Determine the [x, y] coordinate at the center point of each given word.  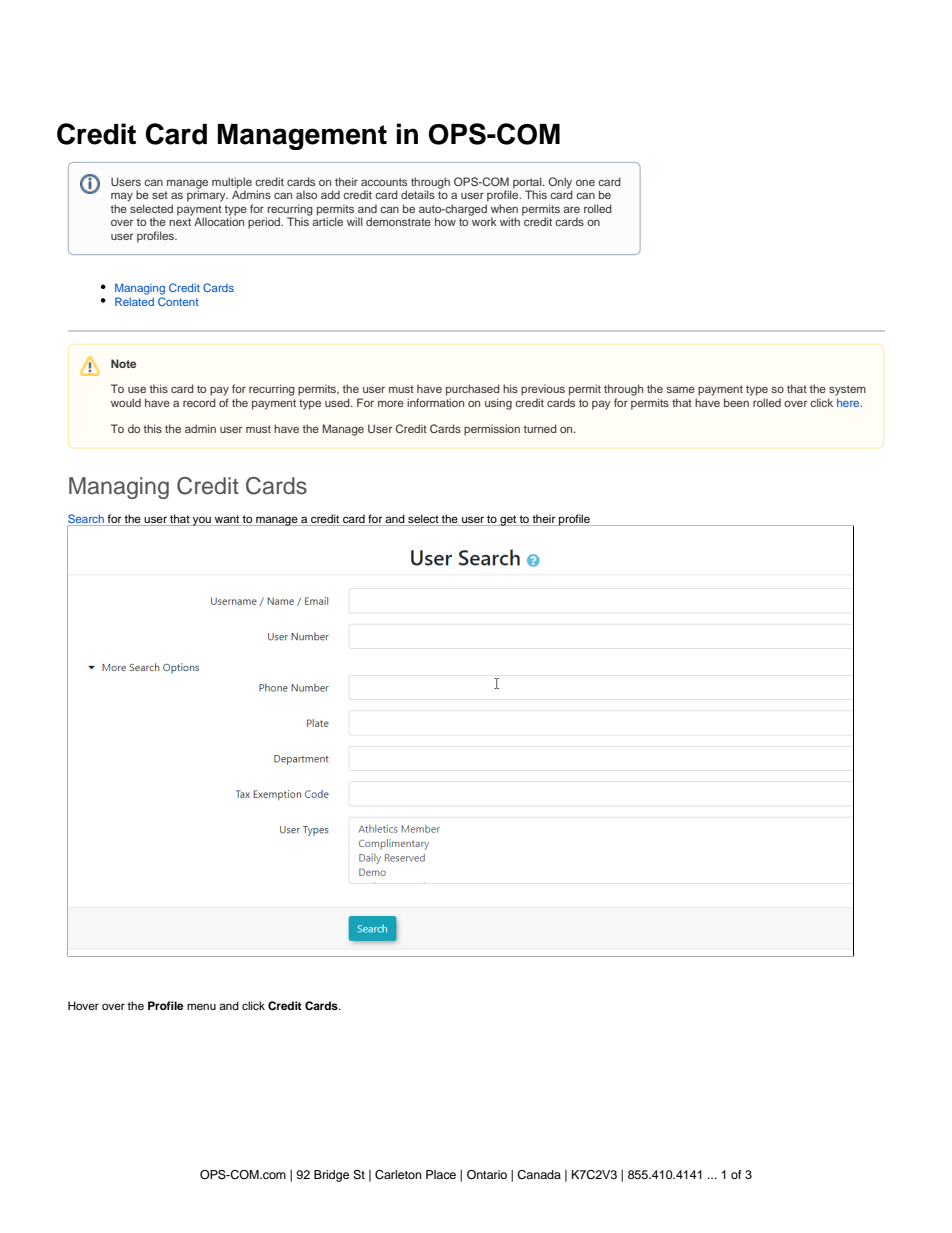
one [585, 182]
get [508, 520]
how [445, 221]
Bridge [331, 1176]
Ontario [487, 1175]
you [202, 521]
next [180, 222]
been [736, 402]
